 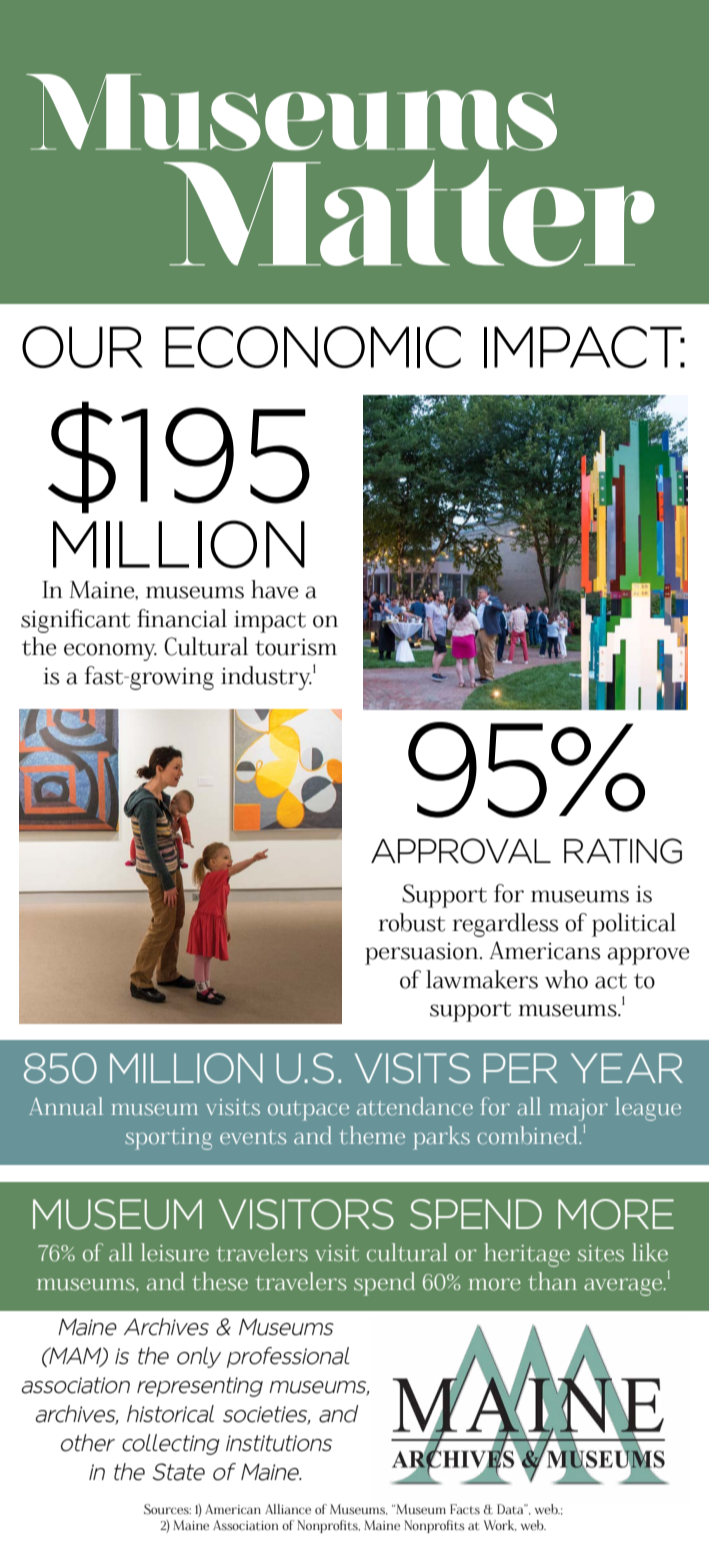 What do you see at coordinates (409, 213) in the screenshot?
I see `Matter` at bounding box center [409, 213].
